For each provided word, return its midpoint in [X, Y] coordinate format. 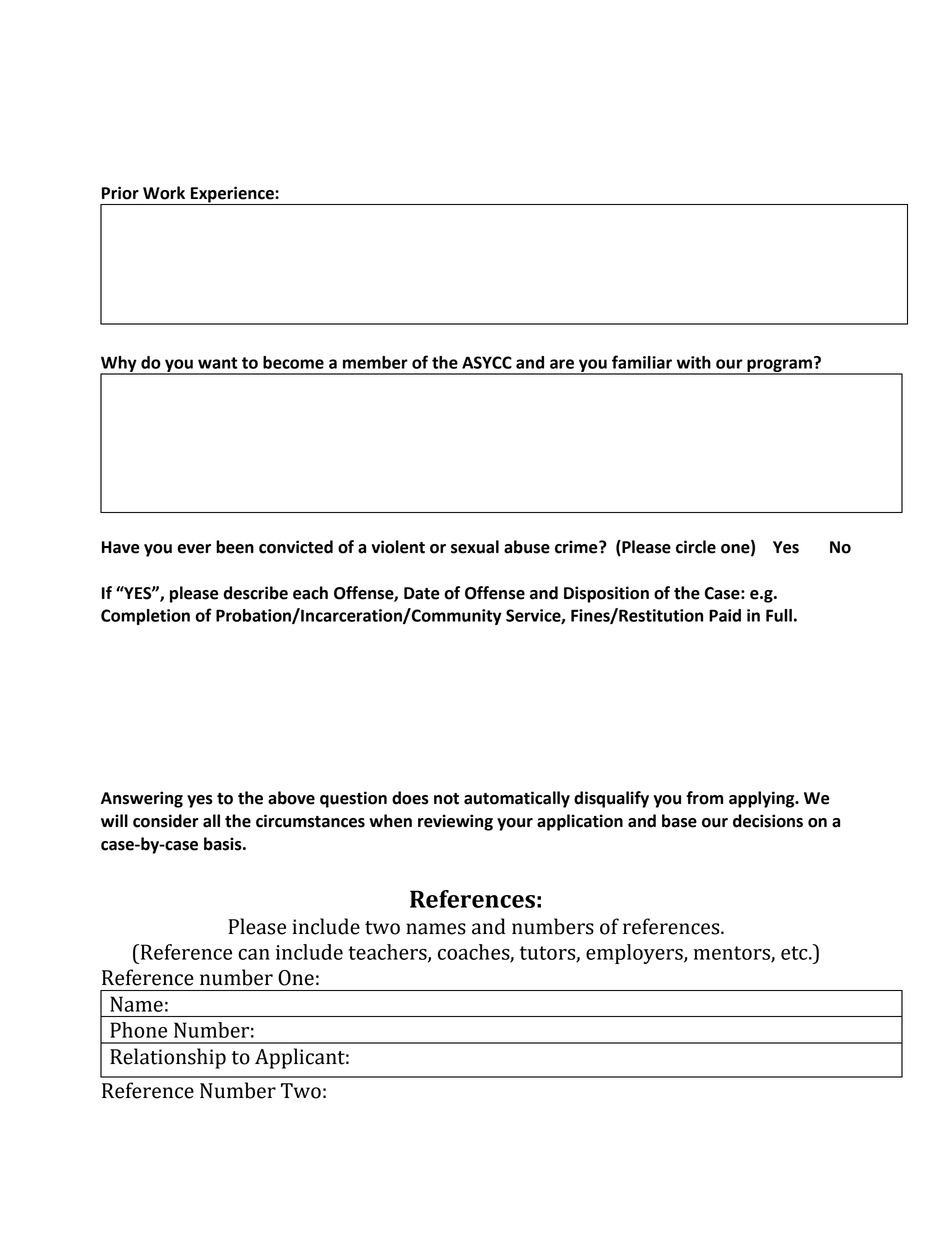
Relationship [168, 1058]
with [694, 362]
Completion [145, 617]
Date [422, 593]
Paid [725, 615]
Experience [232, 195]
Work [164, 193]
